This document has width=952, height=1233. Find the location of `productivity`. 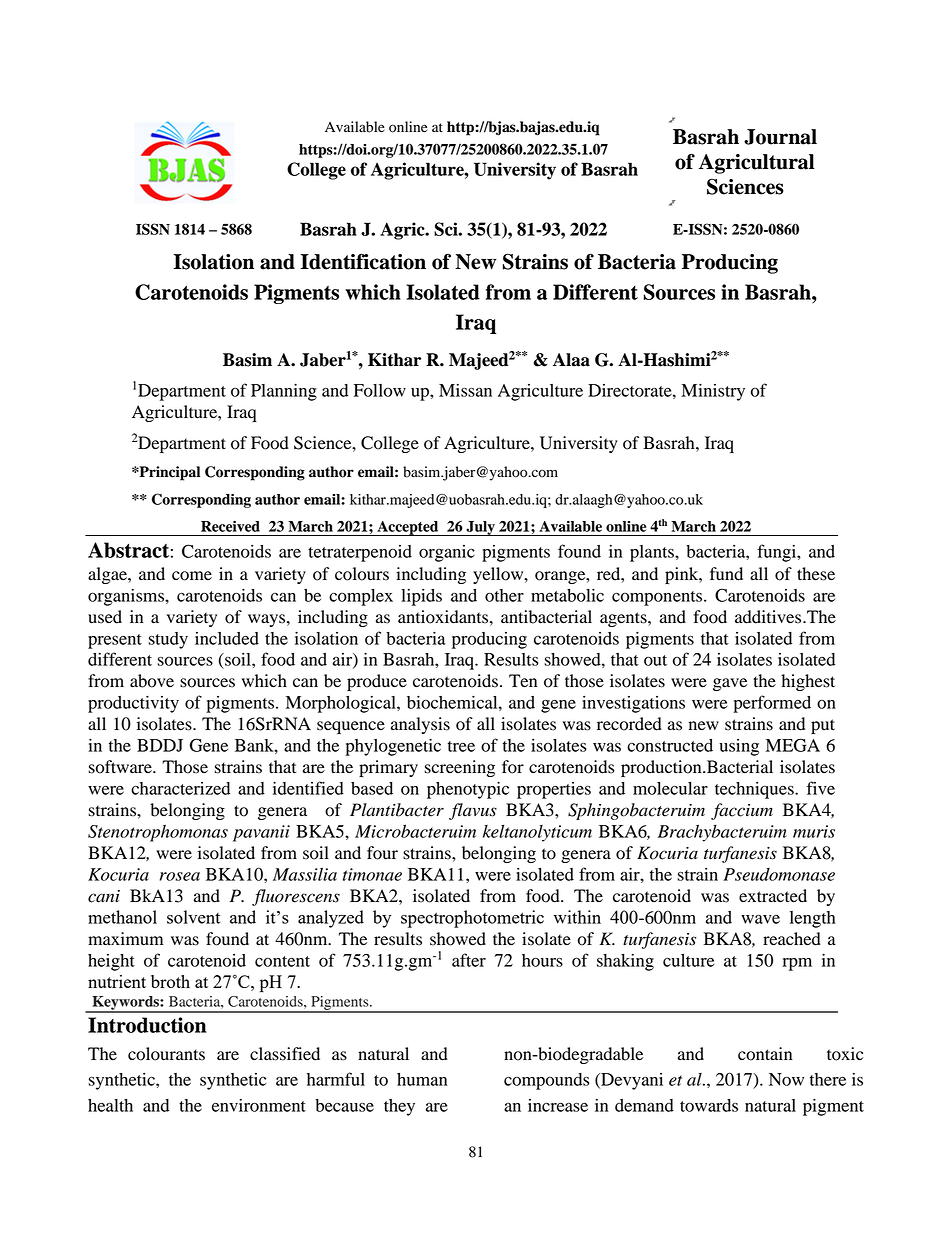

productivity is located at coordinates (133, 704).
